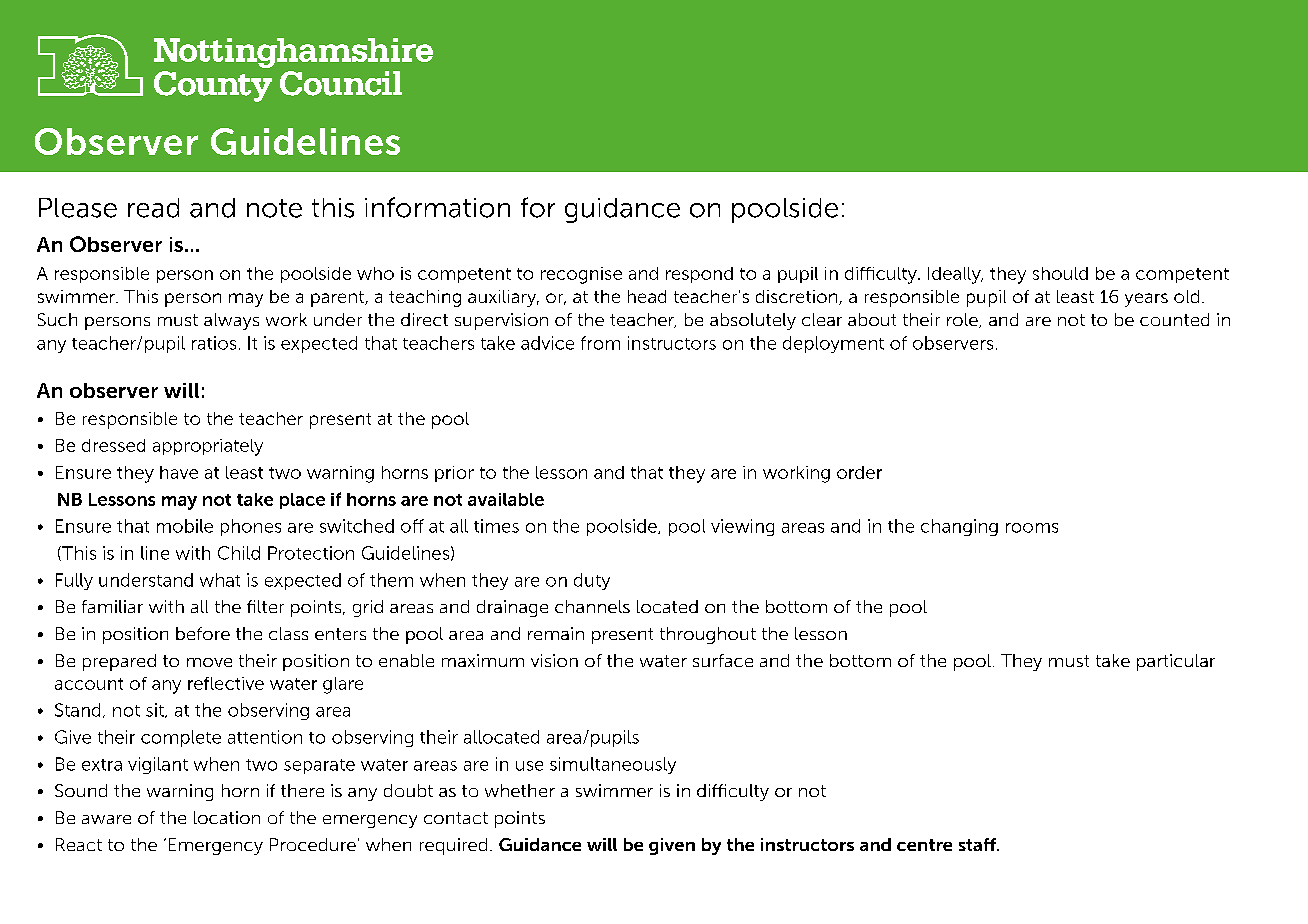 The width and height of the screenshot is (1308, 924). Describe the element at coordinates (227, 817) in the screenshot. I see `location` at that location.
